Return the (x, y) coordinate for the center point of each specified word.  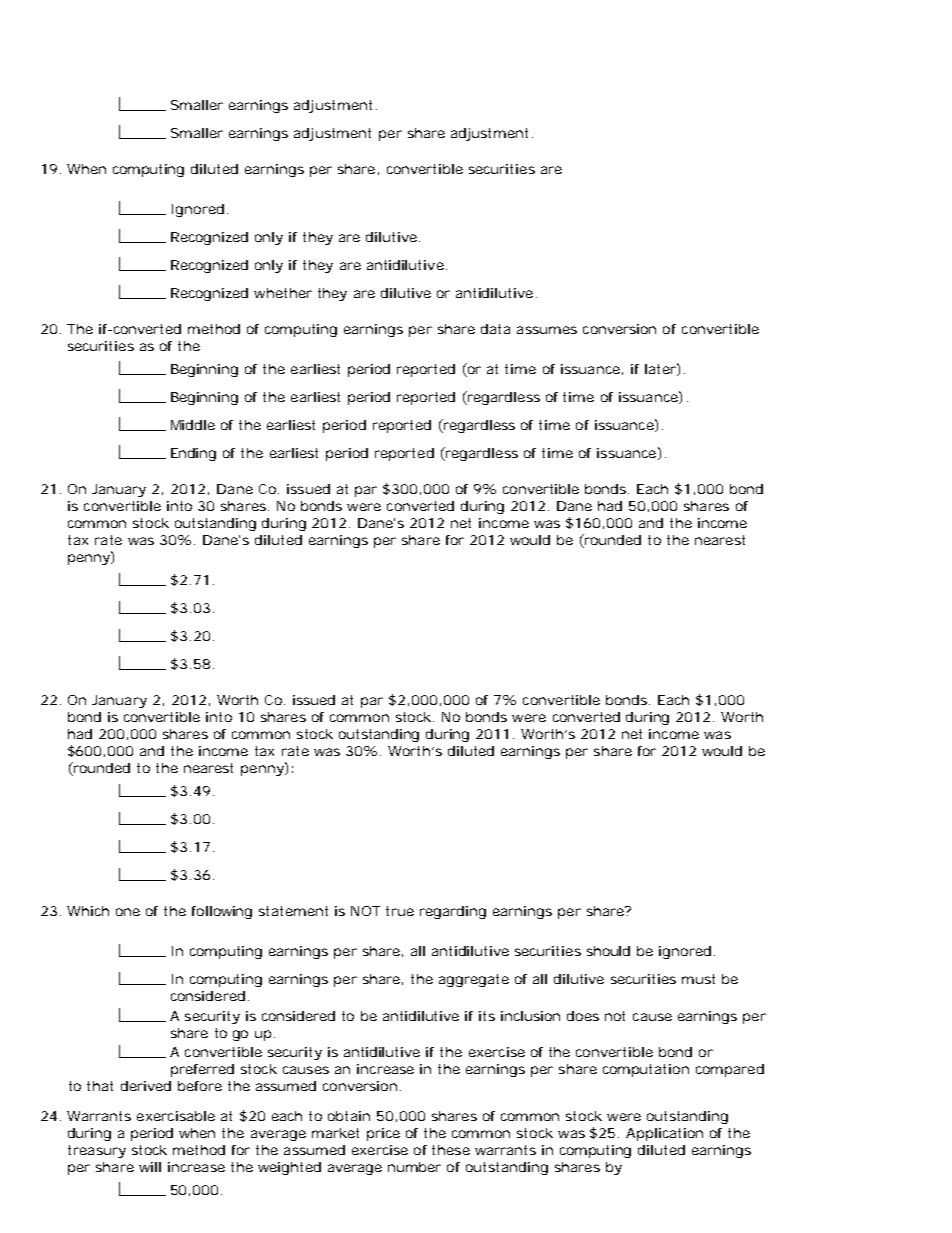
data (495, 329)
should (608, 951)
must (698, 979)
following (222, 912)
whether (283, 293)
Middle (193, 425)
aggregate (474, 980)
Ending (193, 454)
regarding (453, 912)
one (128, 912)
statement (293, 911)
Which (88, 911)
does (583, 1016)
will (150, 1167)
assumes (547, 330)
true (400, 911)
